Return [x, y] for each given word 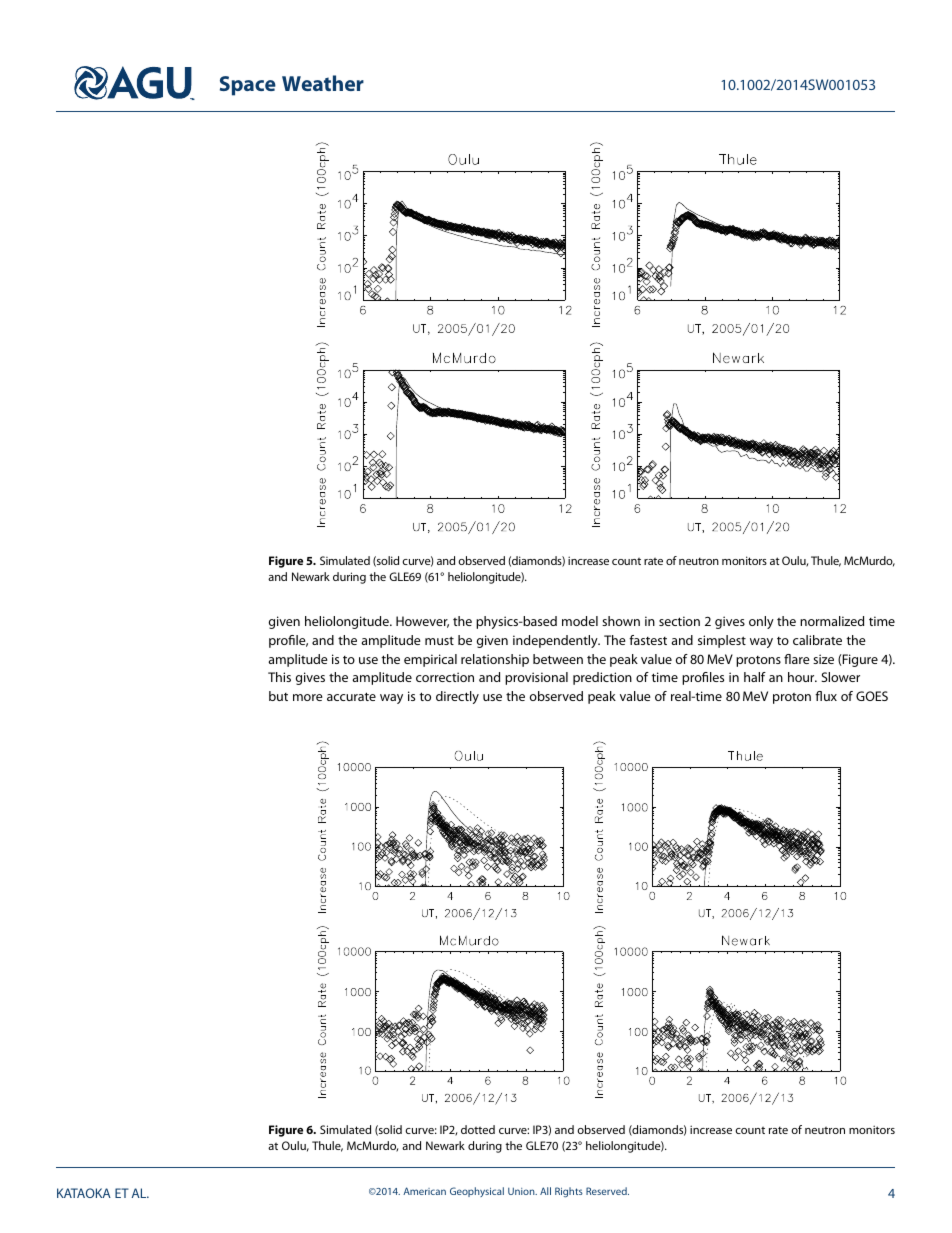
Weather [323, 83]
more [308, 697]
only [761, 622]
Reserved [607, 1191]
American [424, 1191]
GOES [872, 696]
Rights [569, 1192]
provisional [536, 678]
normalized [832, 621]
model [580, 621]
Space [248, 86]
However [422, 622]
